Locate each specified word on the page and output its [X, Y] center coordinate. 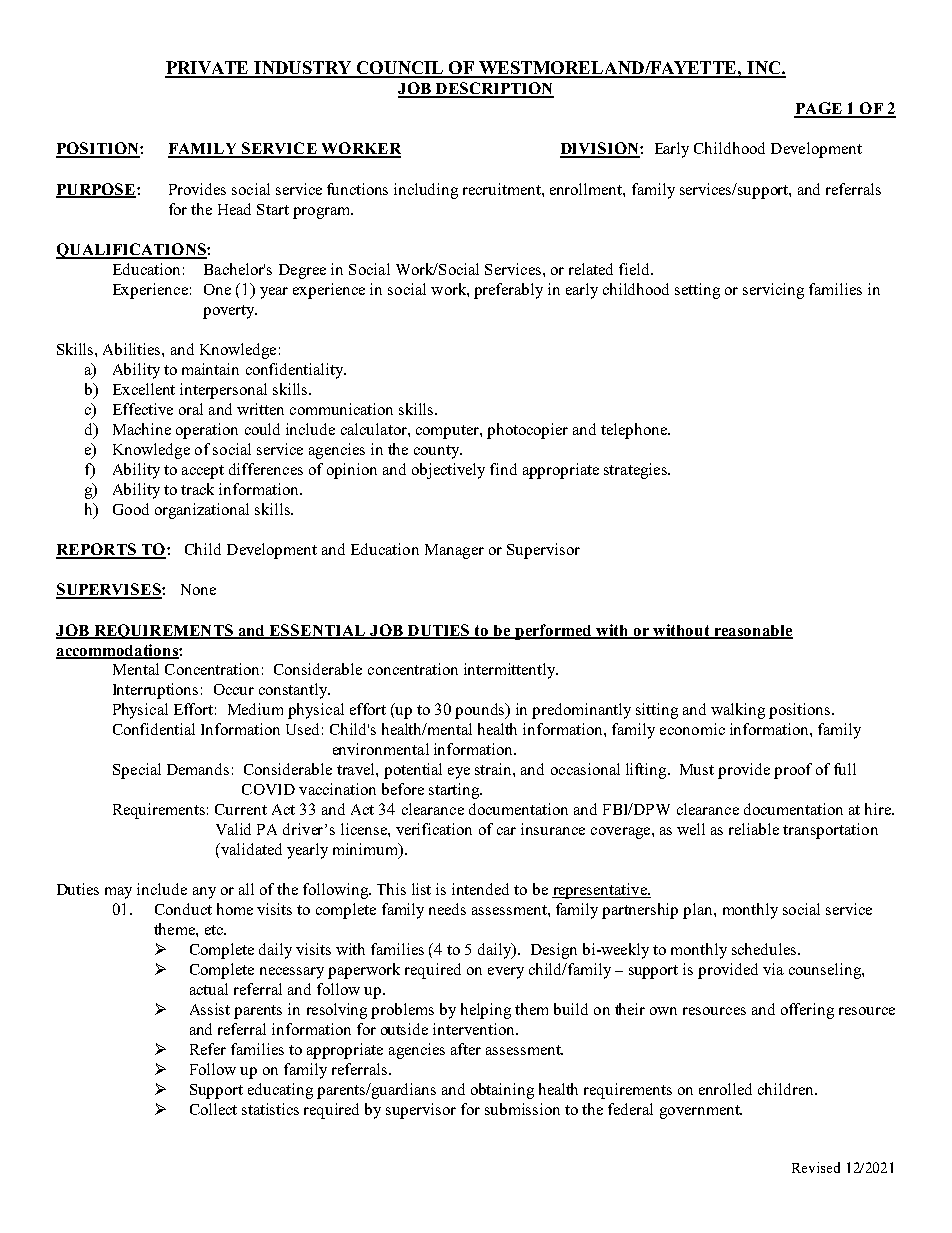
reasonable [753, 631]
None [198, 589]
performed [554, 632]
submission [522, 1109]
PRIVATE [208, 69]
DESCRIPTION [493, 89]
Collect [213, 1109]
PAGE [819, 109]
